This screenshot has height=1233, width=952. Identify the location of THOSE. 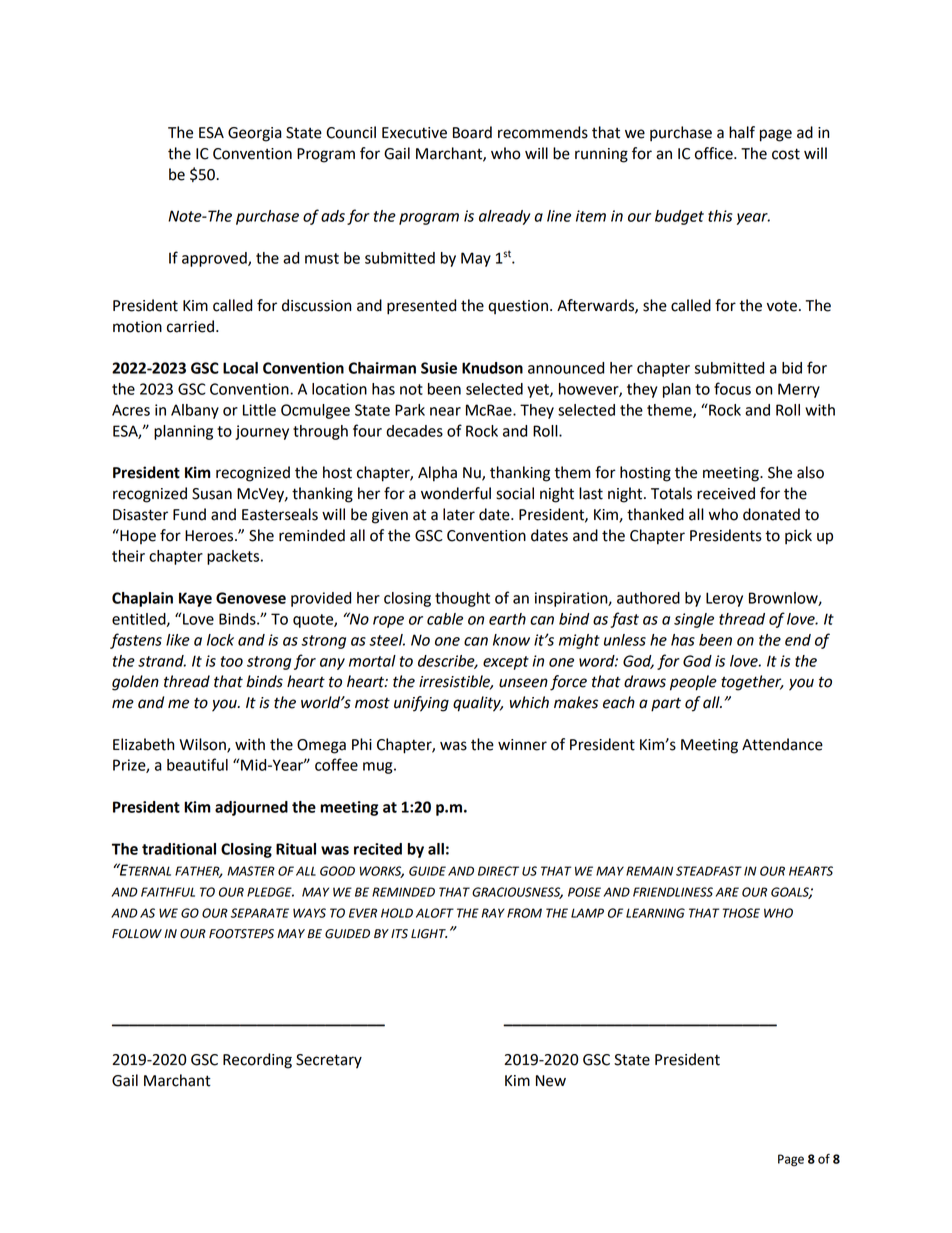
(741, 913).
